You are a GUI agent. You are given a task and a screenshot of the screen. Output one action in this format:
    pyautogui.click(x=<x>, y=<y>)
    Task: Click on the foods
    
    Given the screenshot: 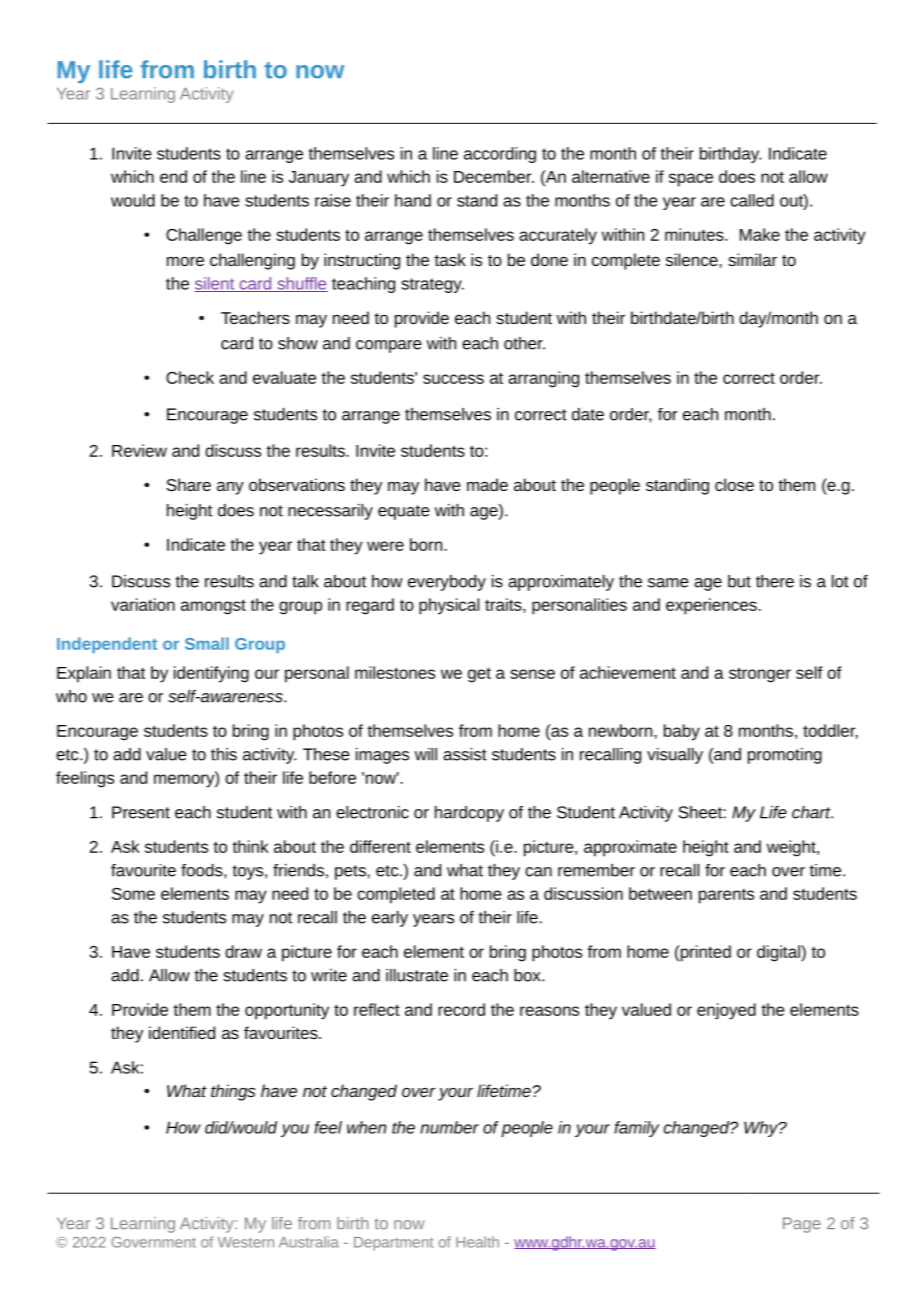 What is the action you would take?
    pyautogui.click(x=203, y=870)
